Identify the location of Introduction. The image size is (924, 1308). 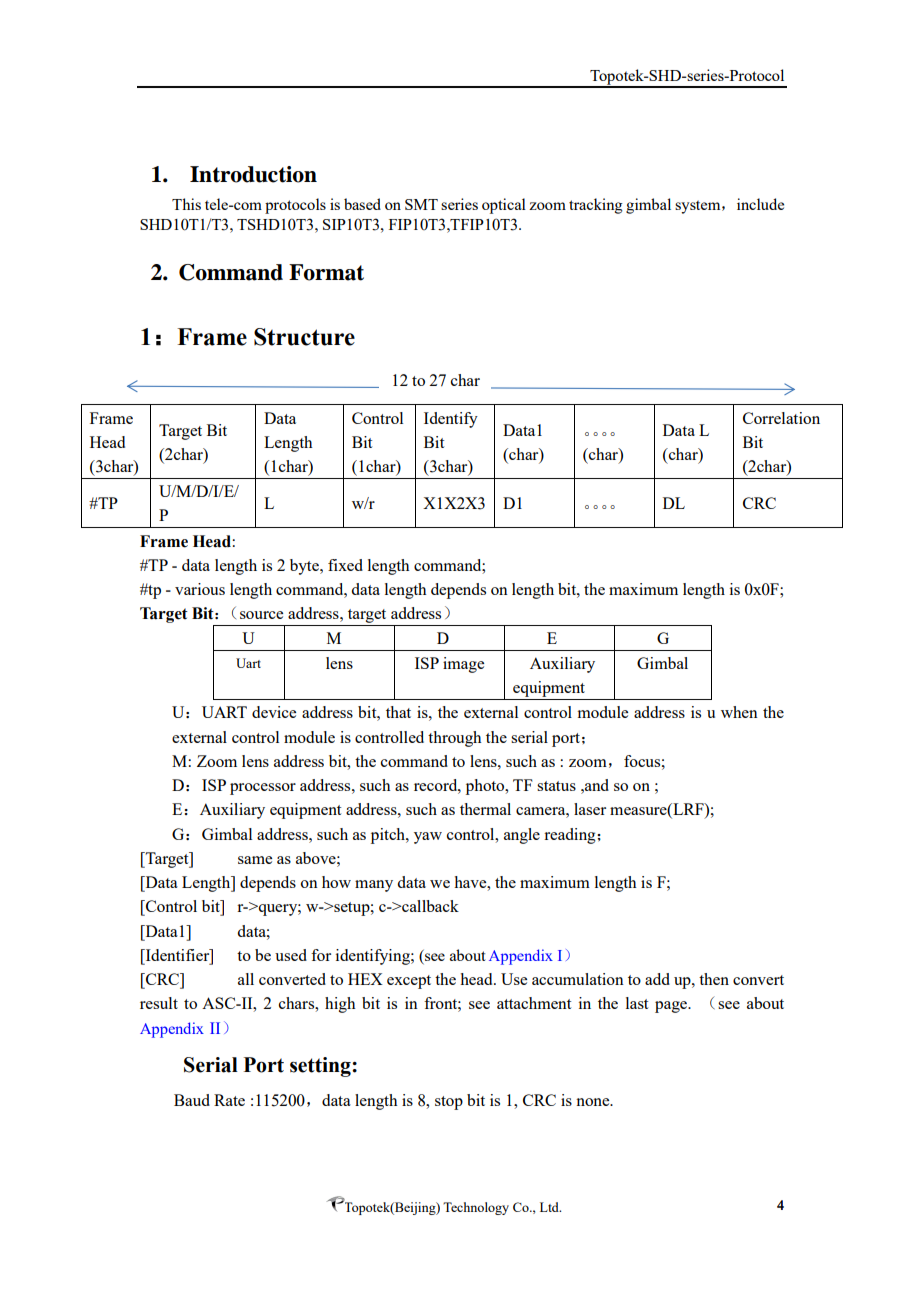
(253, 174).
